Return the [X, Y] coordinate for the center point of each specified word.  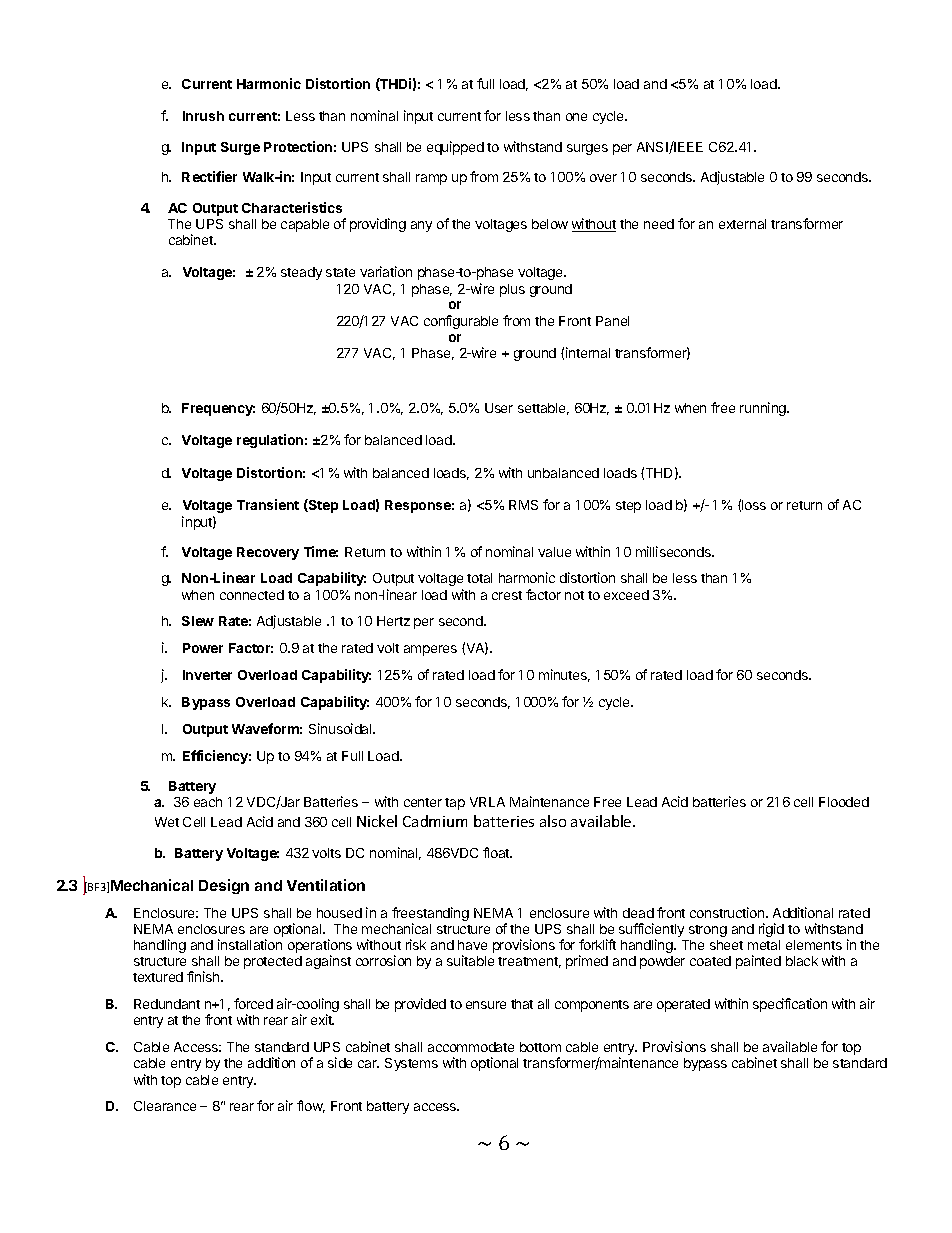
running [764, 409]
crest [507, 595]
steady [301, 273]
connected [252, 595]
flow [311, 1106]
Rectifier [209, 176]
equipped [455, 148]
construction [728, 912]
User [499, 408]
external [742, 224]
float [497, 852]
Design [224, 886]
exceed [626, 595]
